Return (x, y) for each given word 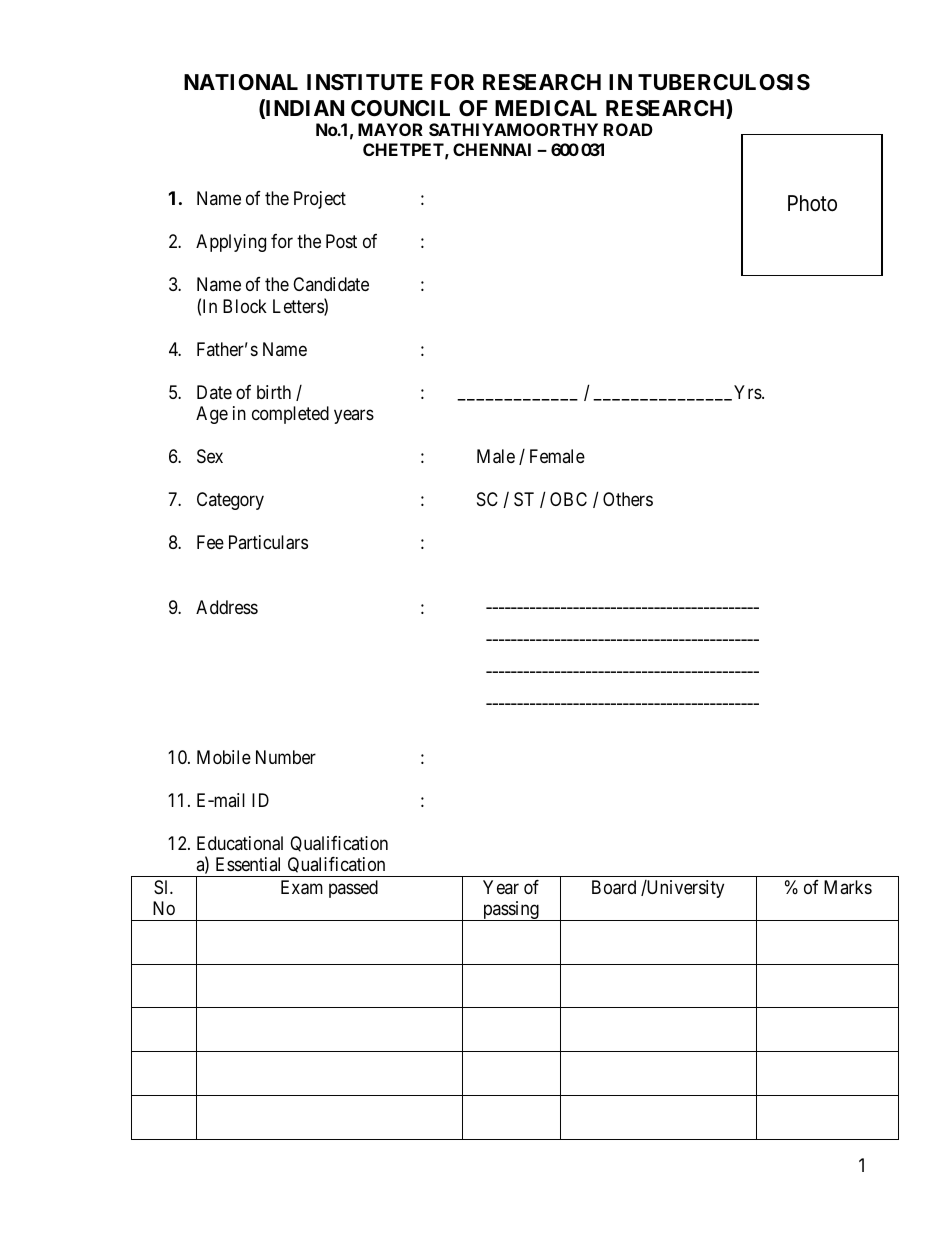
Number (286, 757)
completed (290, 415)
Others (628, 499)
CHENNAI (492, 149)
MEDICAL (546, 108)
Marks (848, 887)
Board (614, 887)
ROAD (628, 129)
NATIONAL (241, 82)
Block (245, 306)
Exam (302, 887)
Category (230, 501)
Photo (812, 203)
